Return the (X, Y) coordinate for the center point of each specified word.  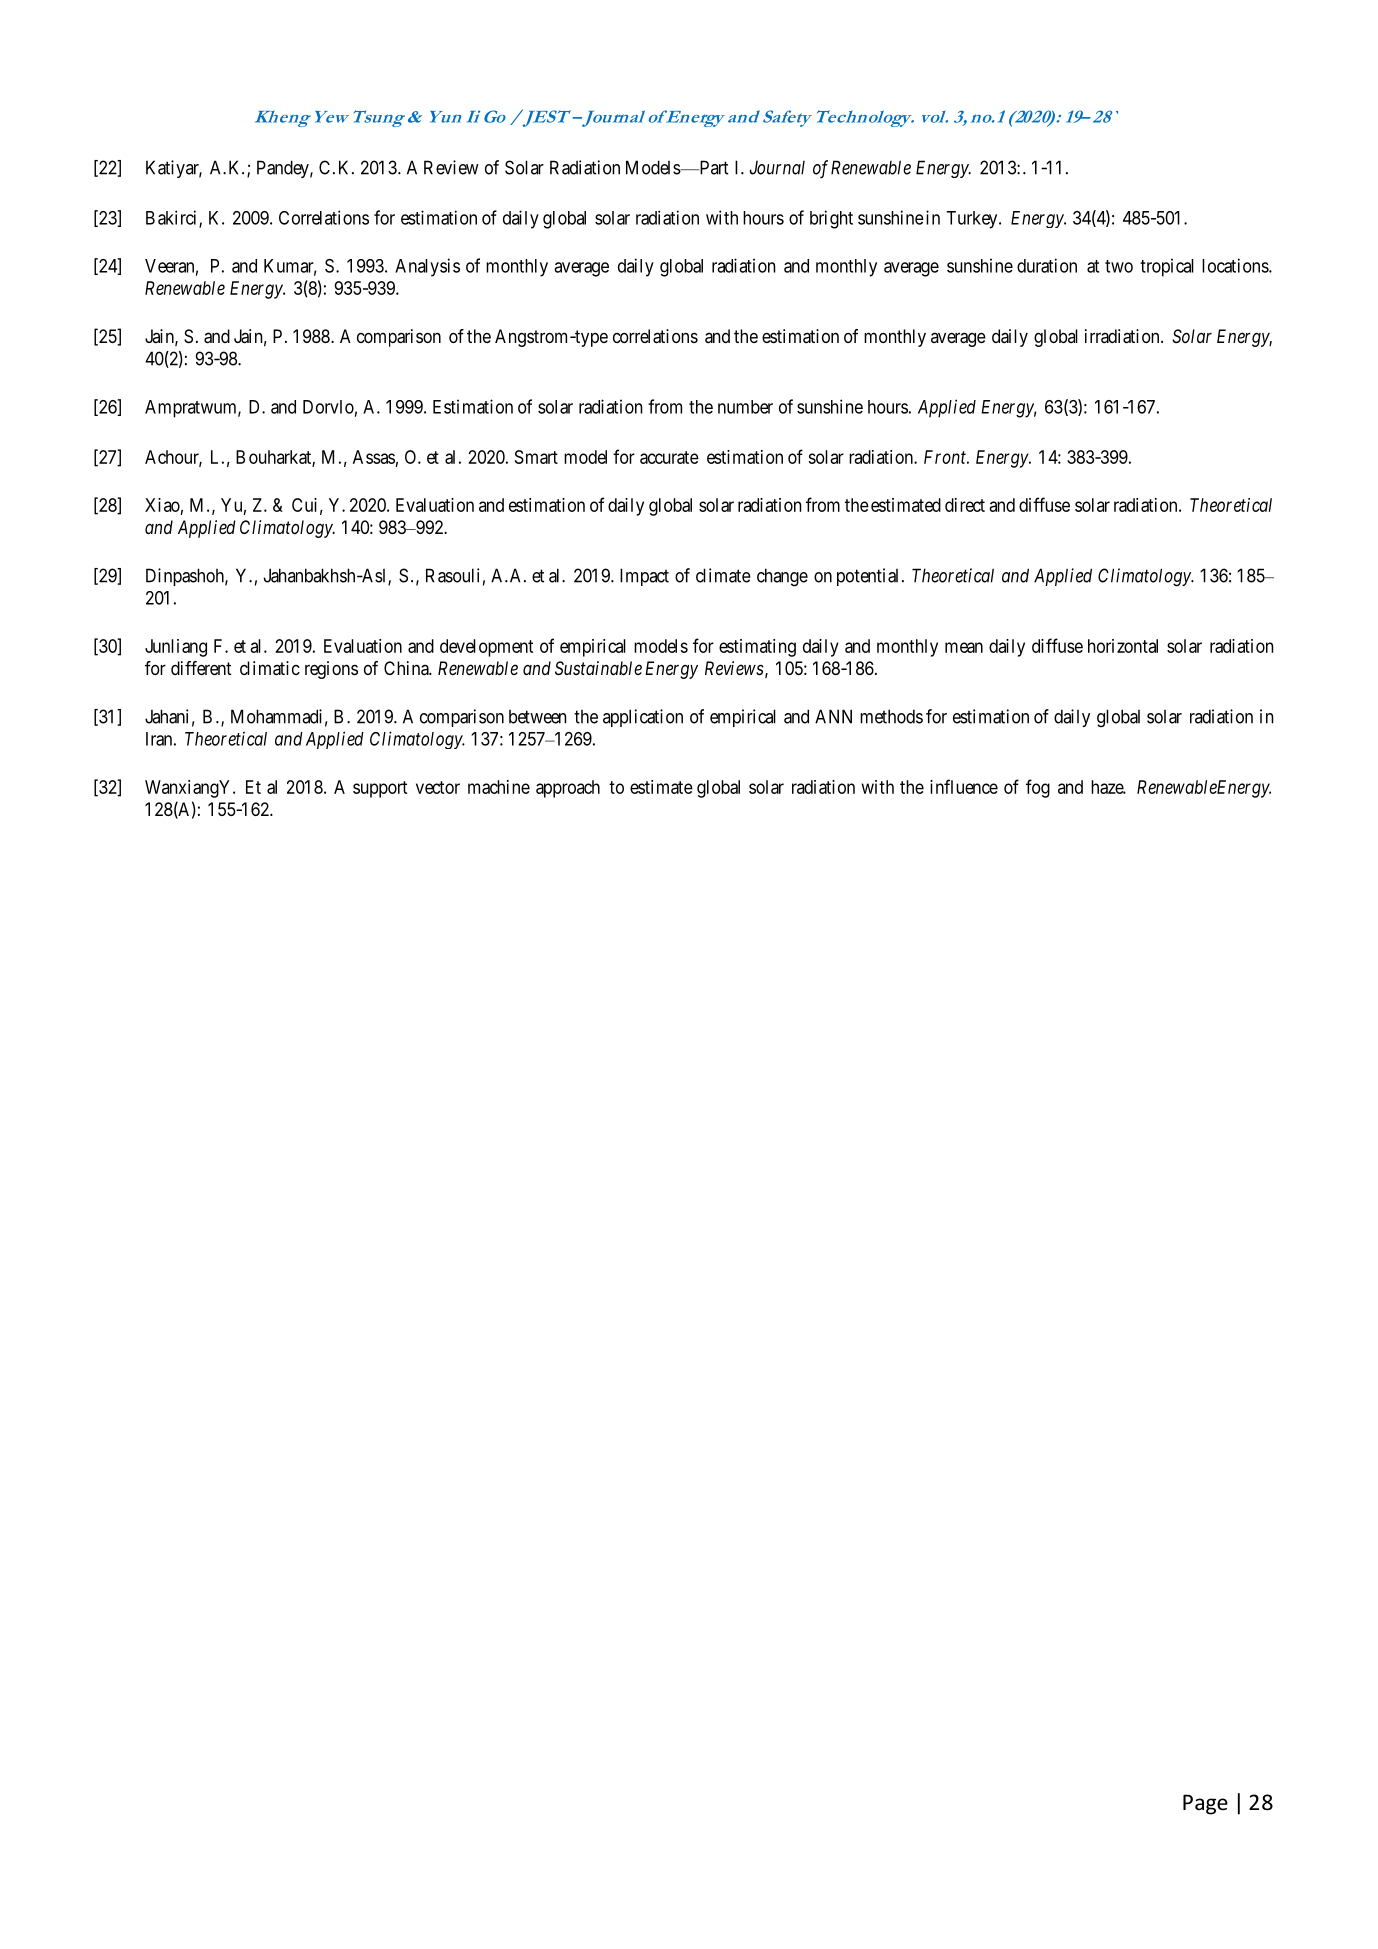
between (538, 717)
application (643, 718)
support (380, 789)
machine (499, 787)
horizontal (1123, 646)
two (1119, 266)
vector (438, 787)
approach (568, 789)
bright (831, 219)
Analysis (427, 267)
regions (331, 670)
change (782, 577)
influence (964, 786)
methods (891, 716)
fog (1038, 788)
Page (1205, 1804)
